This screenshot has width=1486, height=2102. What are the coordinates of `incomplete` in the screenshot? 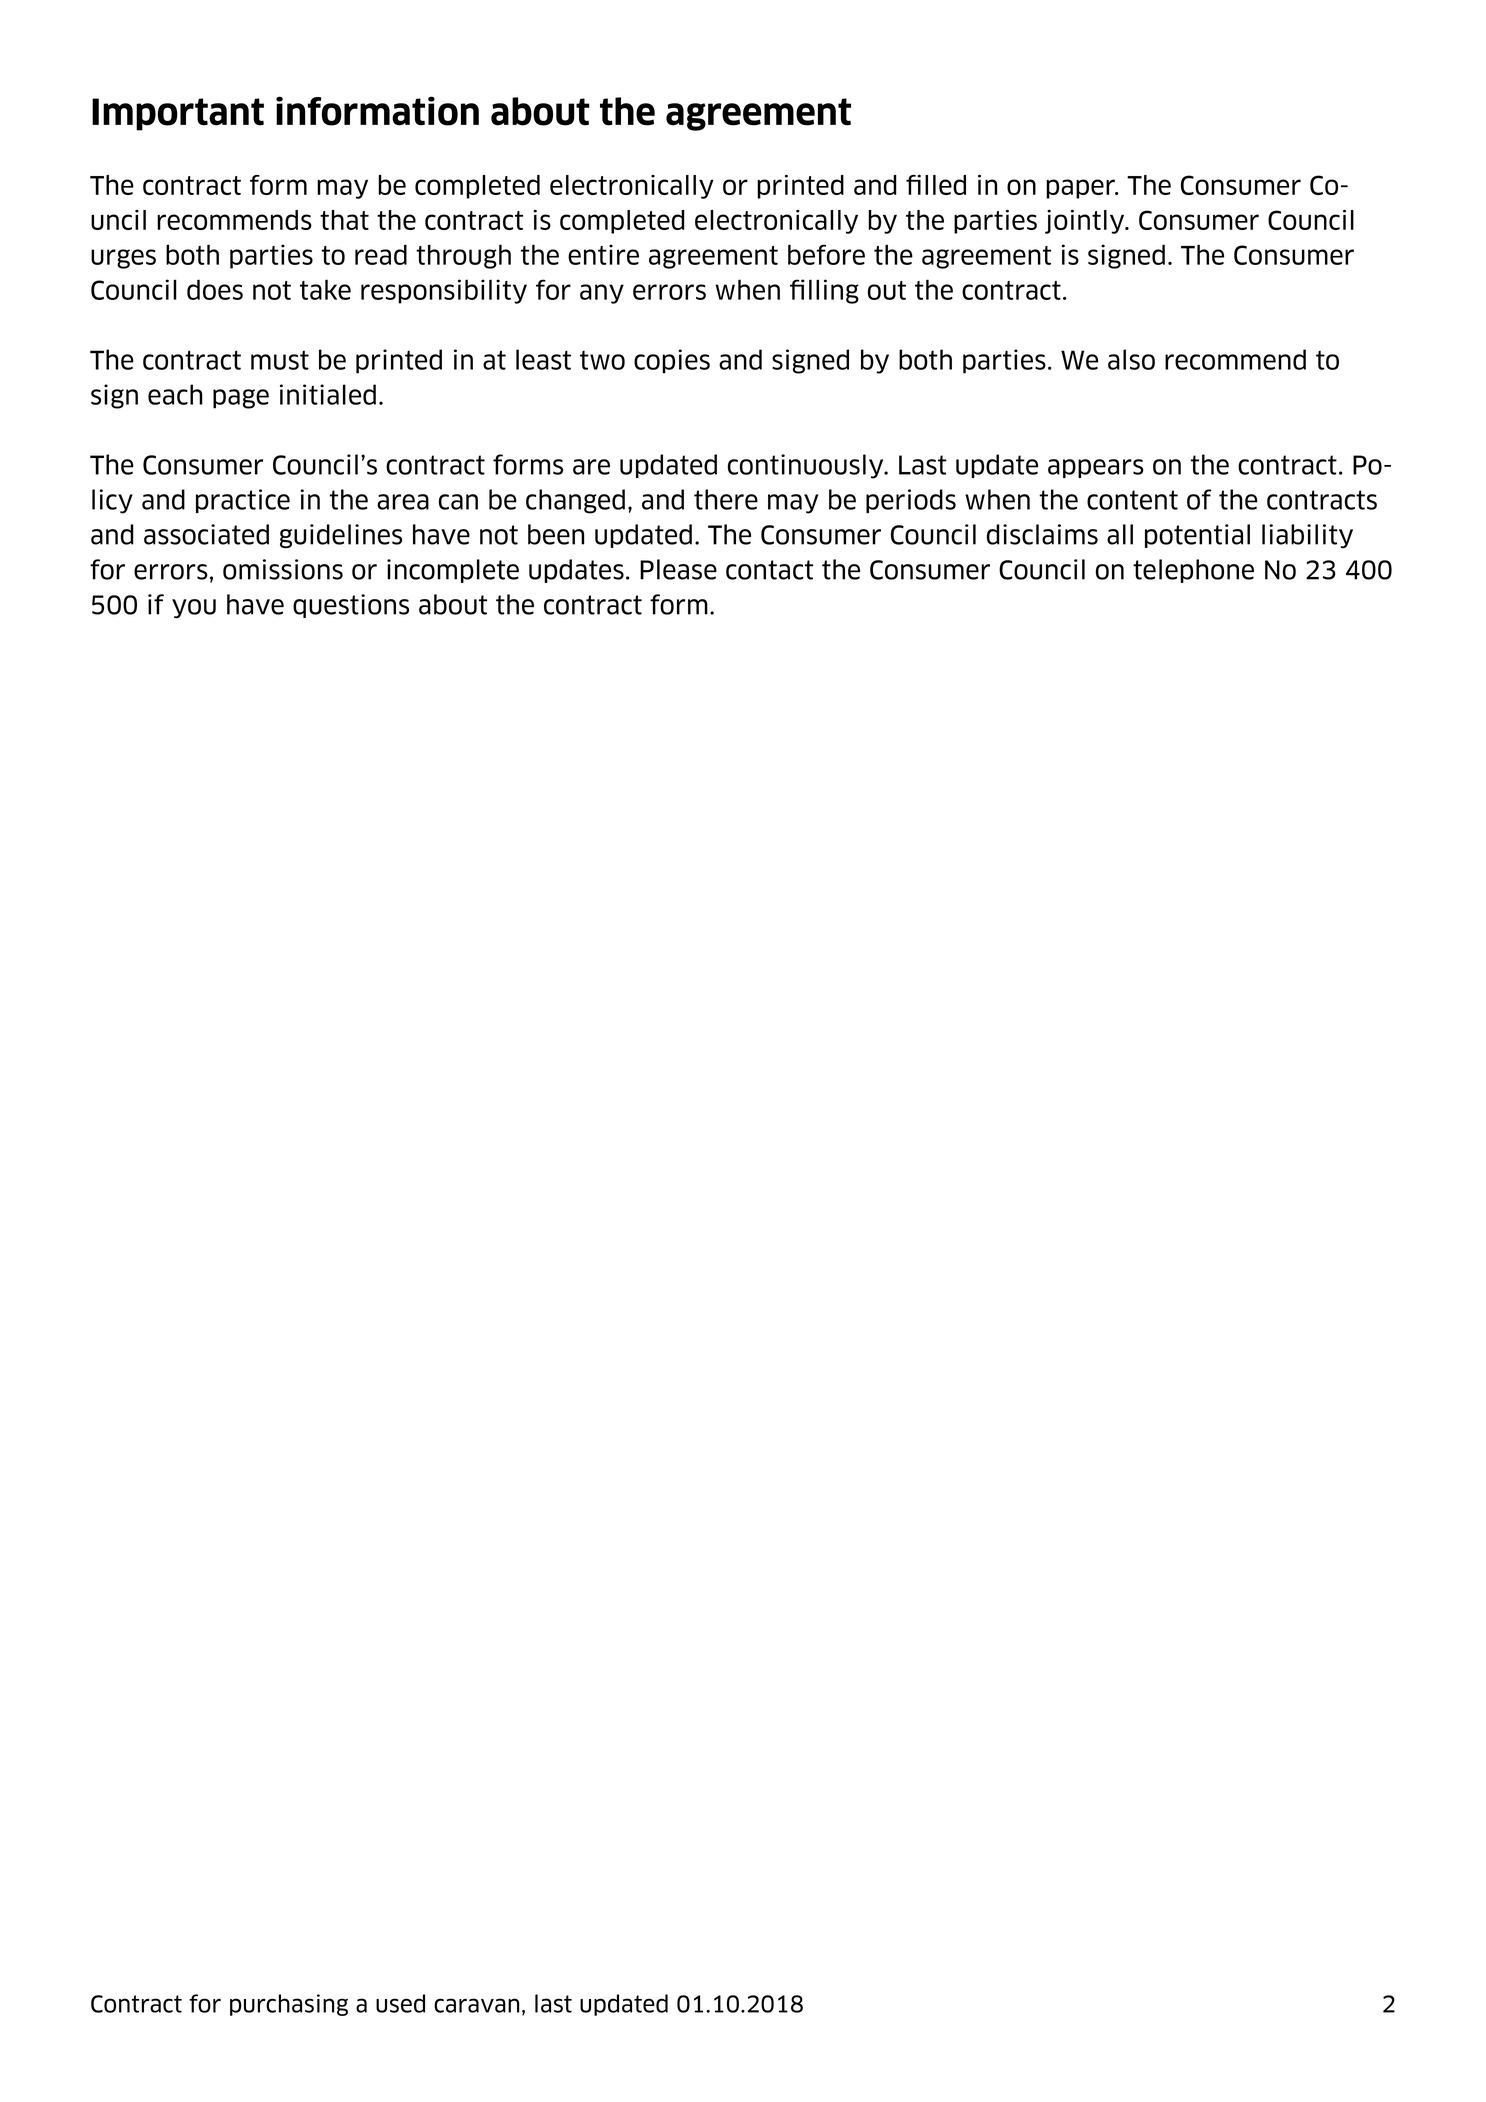 It's located at (453, 571).
